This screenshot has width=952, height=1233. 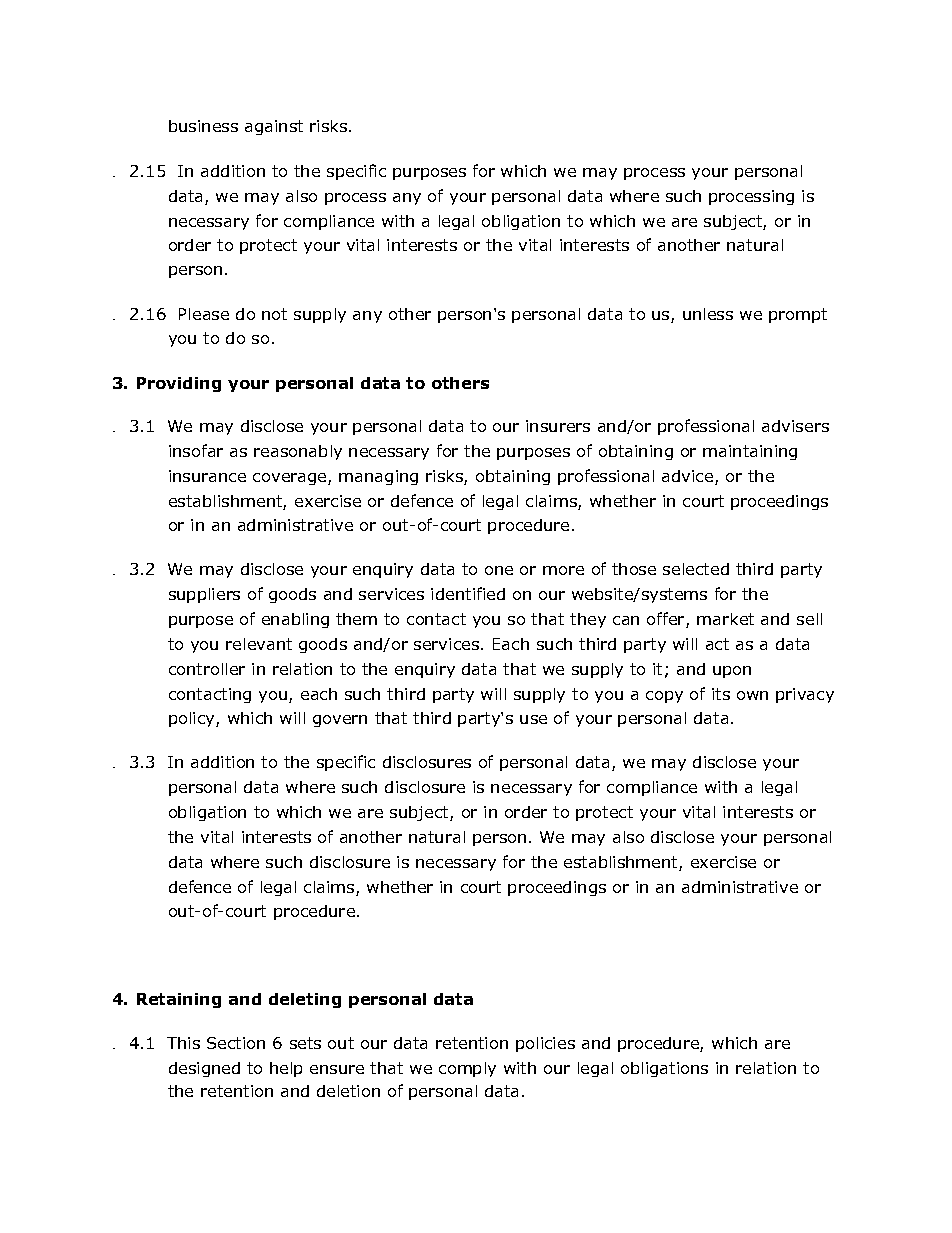 I want to click on comply, so click(x=467, y=1069).
